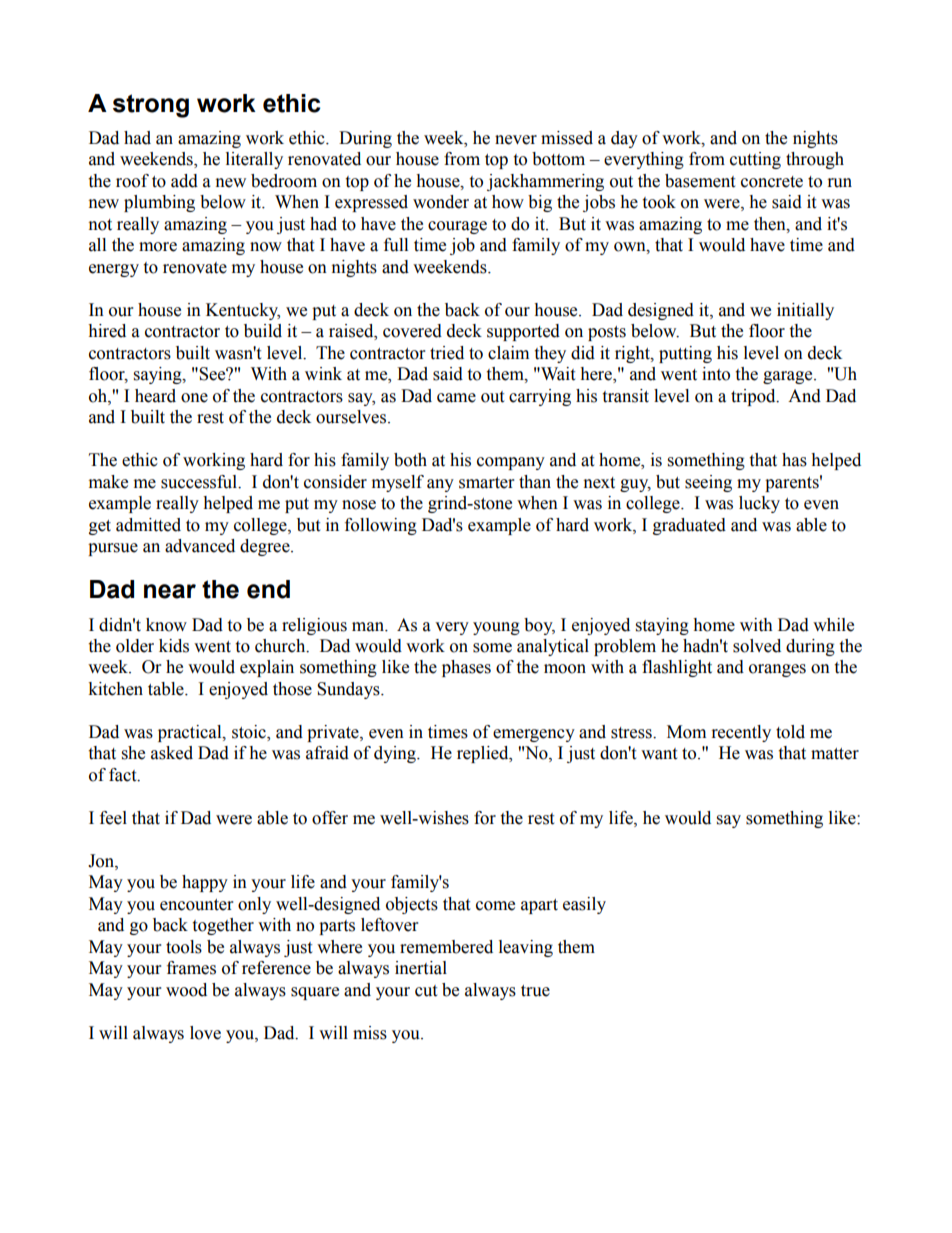 Image resolution: width=952 pixels, height=1233 pixels. Describe the element at coordinates (759, 504) in the page. I see `lucky` at that location.
